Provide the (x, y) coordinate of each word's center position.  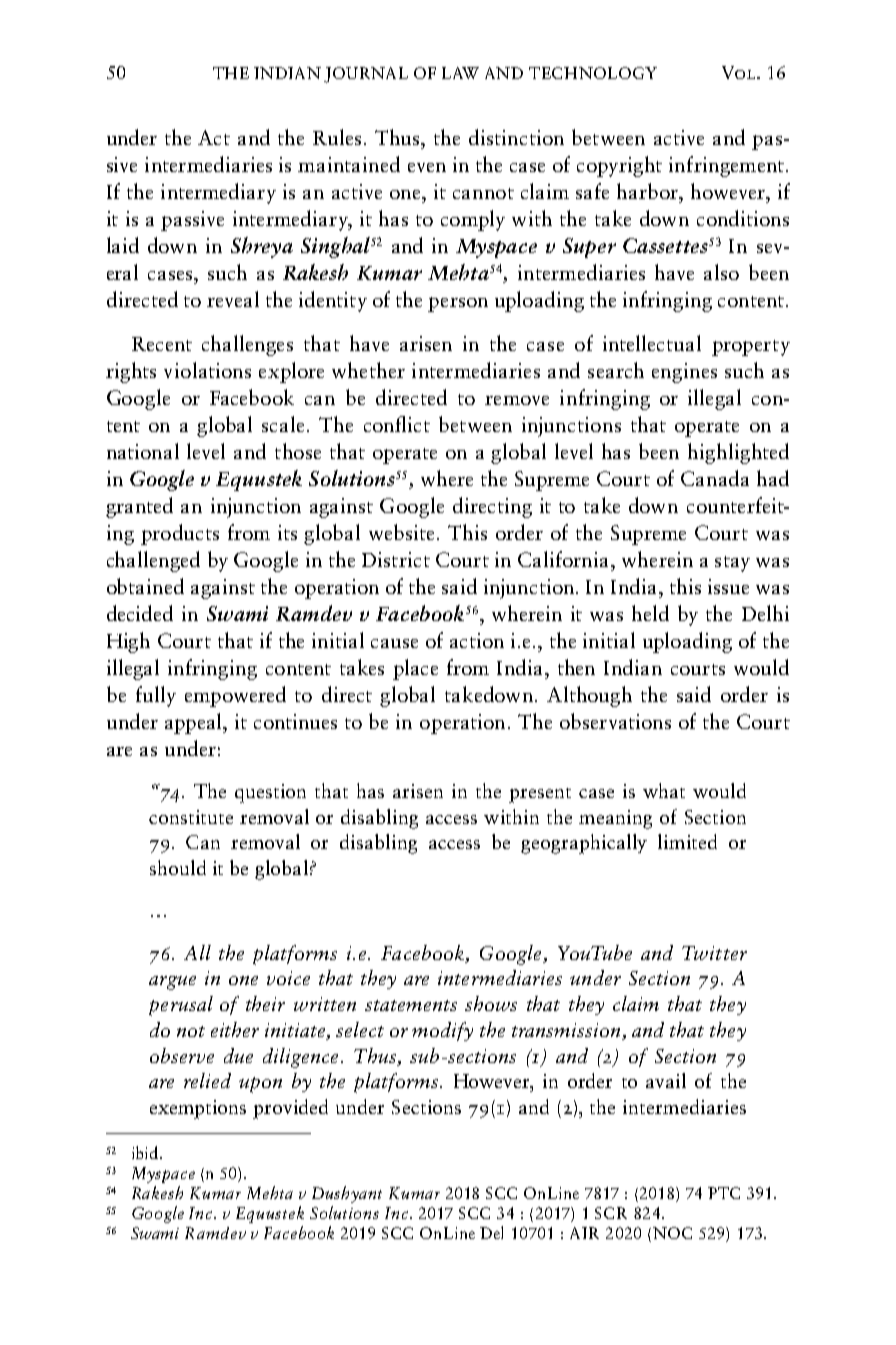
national (143, 451)
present (540, 795)
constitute (191, 817)
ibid (146, 1152)
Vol (740, 72)
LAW (460, 73)
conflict (397, 424)
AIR (584, 1233)
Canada (715, 478)
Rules (337, 137)
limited (687, 841)
